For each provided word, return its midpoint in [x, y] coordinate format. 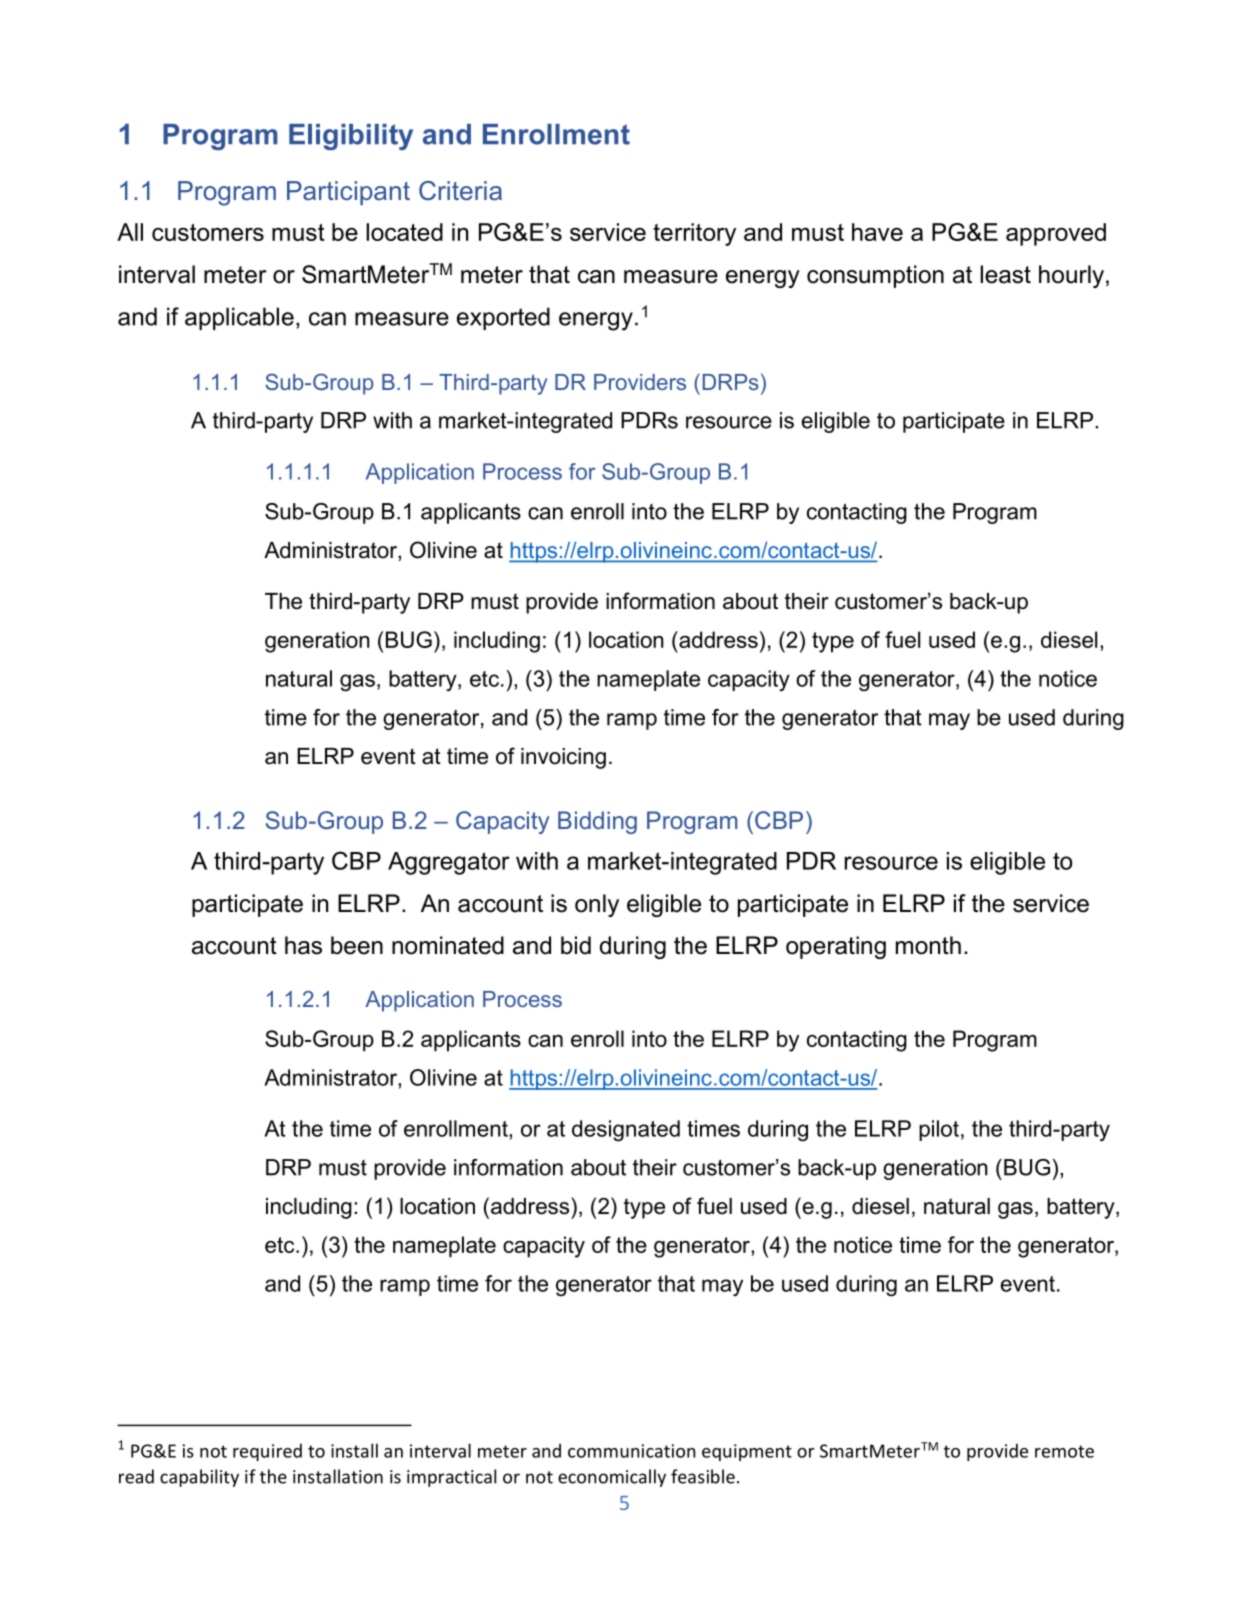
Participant [348, 193]
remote [1064, 1451]
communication [631, 1451]
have [877, 232]
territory [694, 234]
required [267, 1452]
